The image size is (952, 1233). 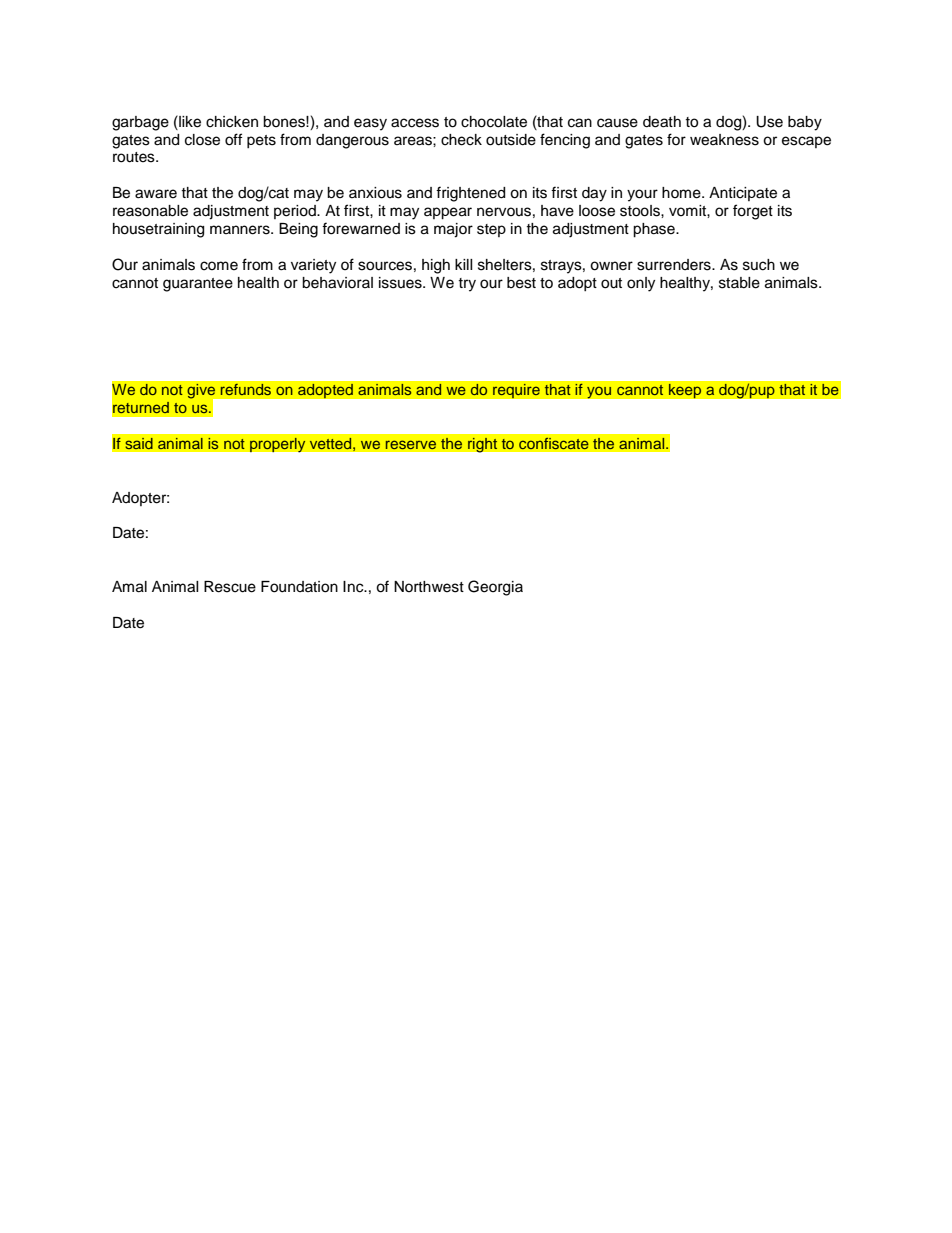 What do you see at coordinates (429, 587) in the screenshot?
I see `Northwest` at bounding box center [429, 587].
